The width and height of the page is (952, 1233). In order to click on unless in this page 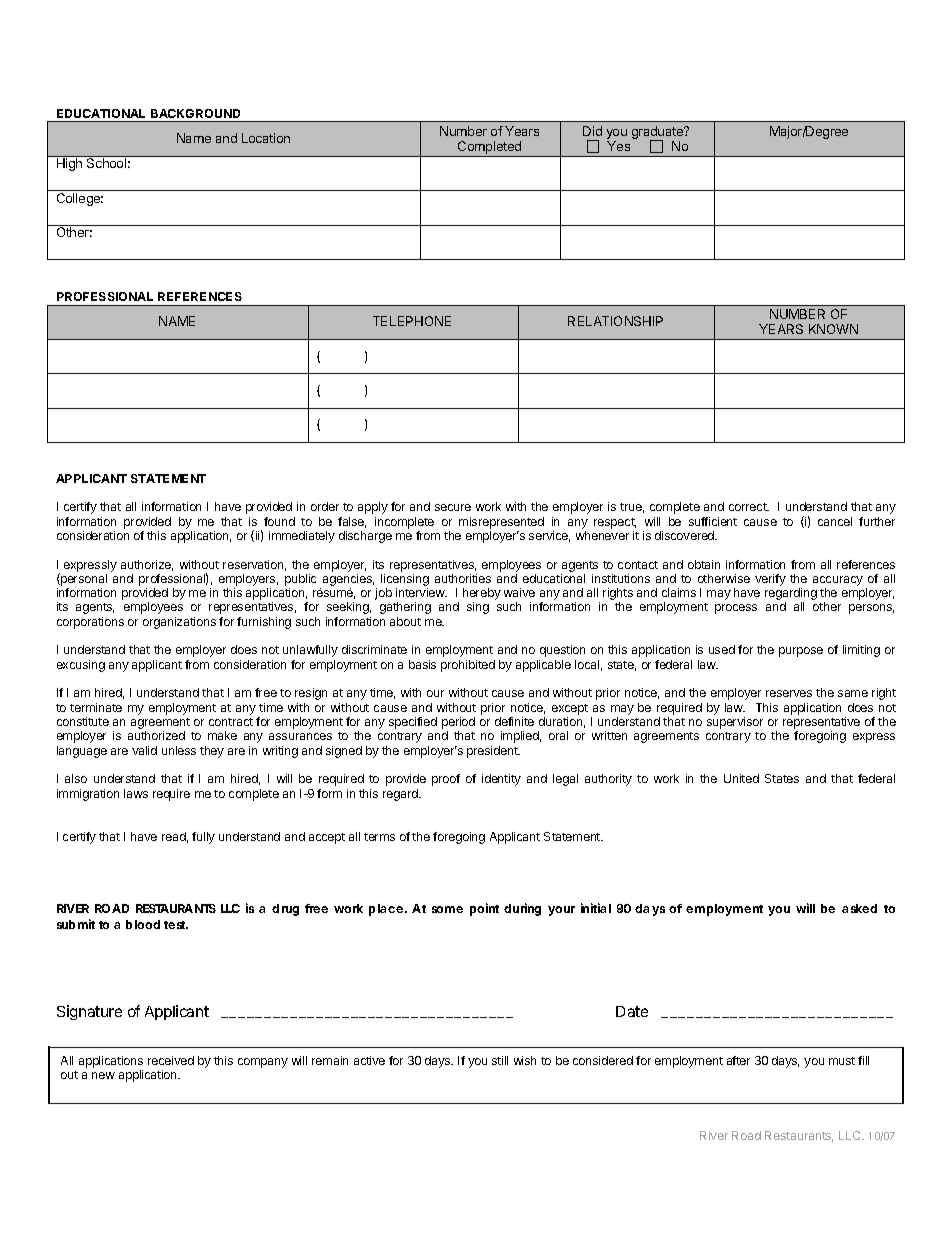, I will do `click(179, 750)`.
